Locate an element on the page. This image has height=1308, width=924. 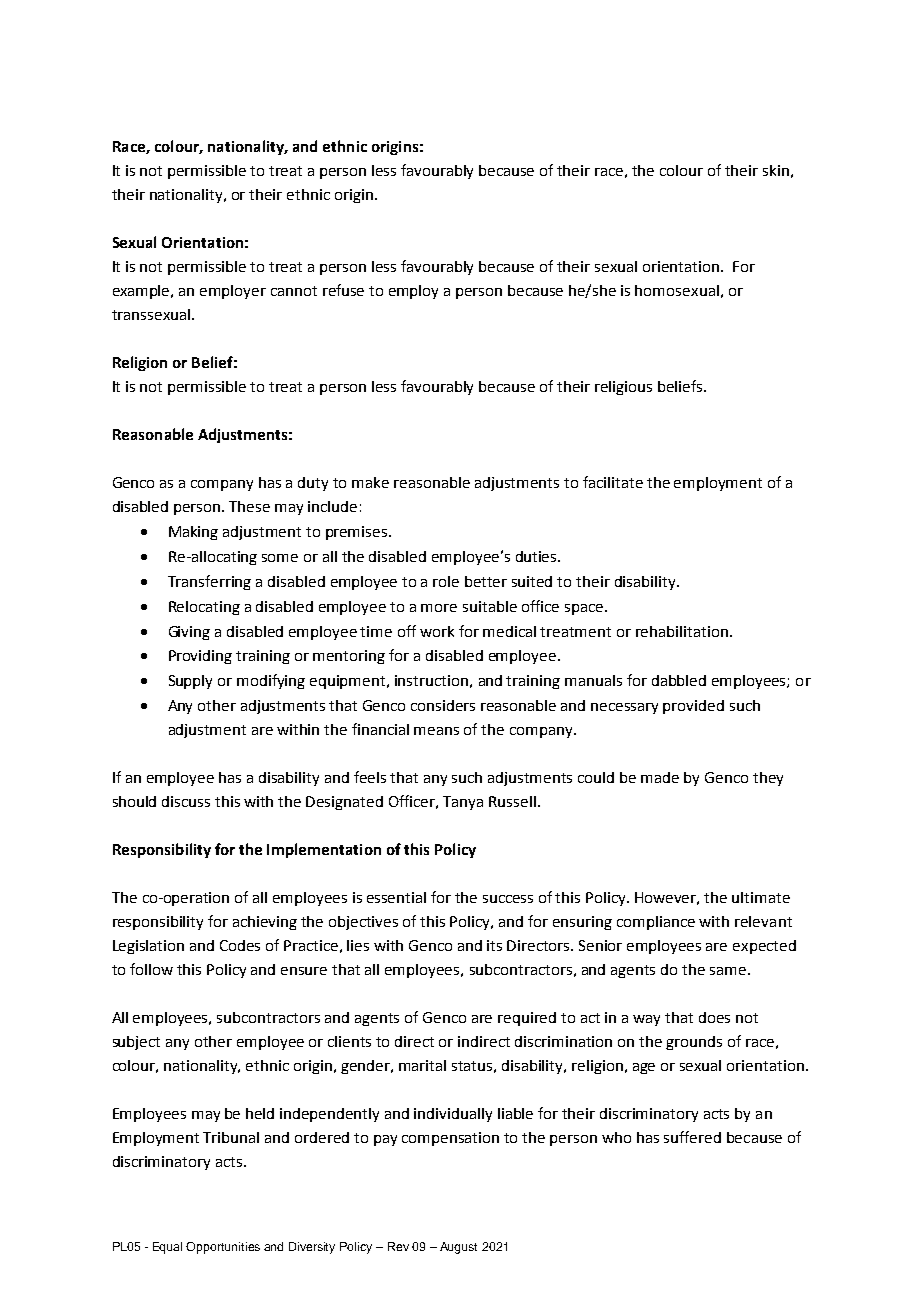
Tanya is located at coordinates (463, 803).
